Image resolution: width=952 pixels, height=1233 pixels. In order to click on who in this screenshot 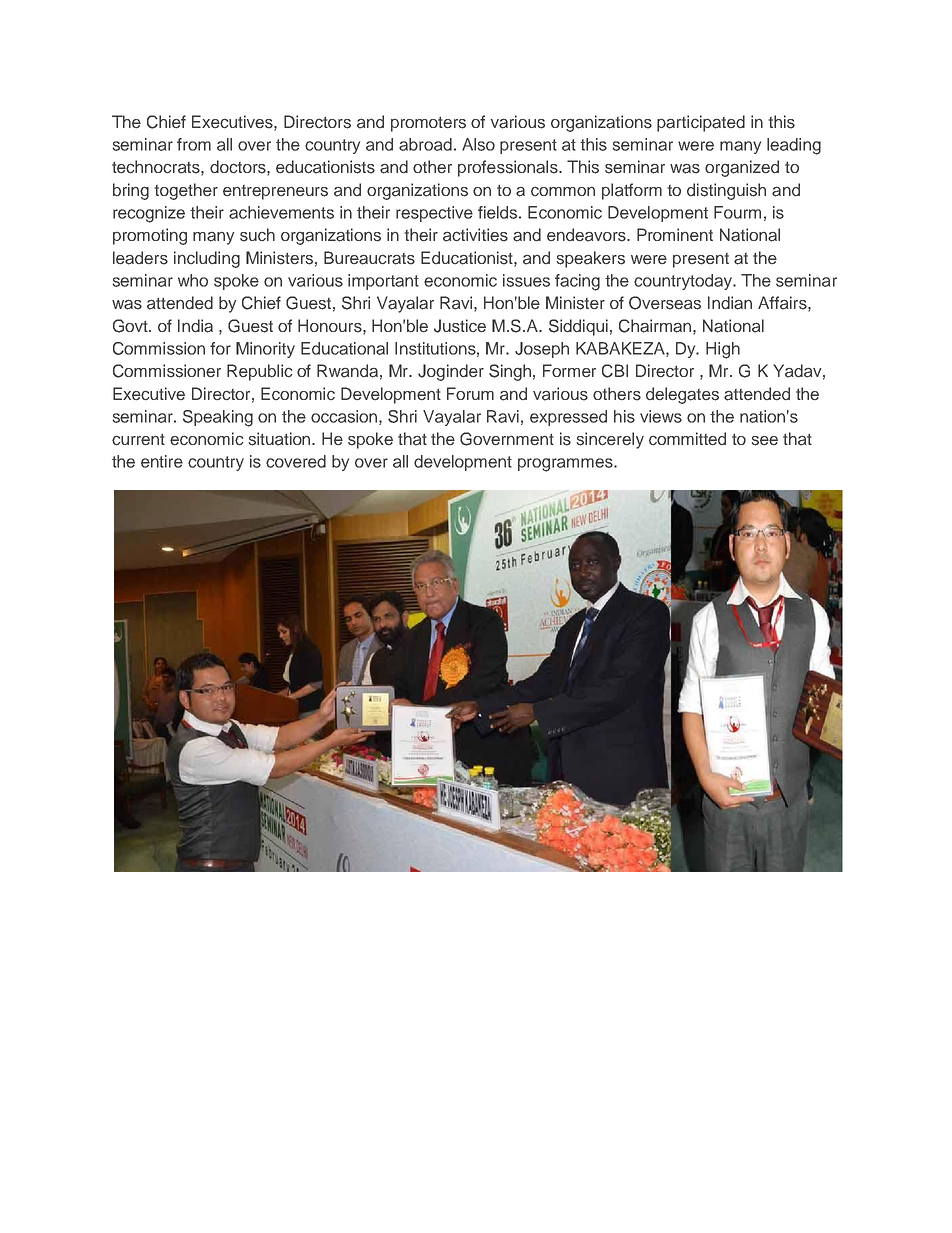, I will do `click(193, 280)`.
